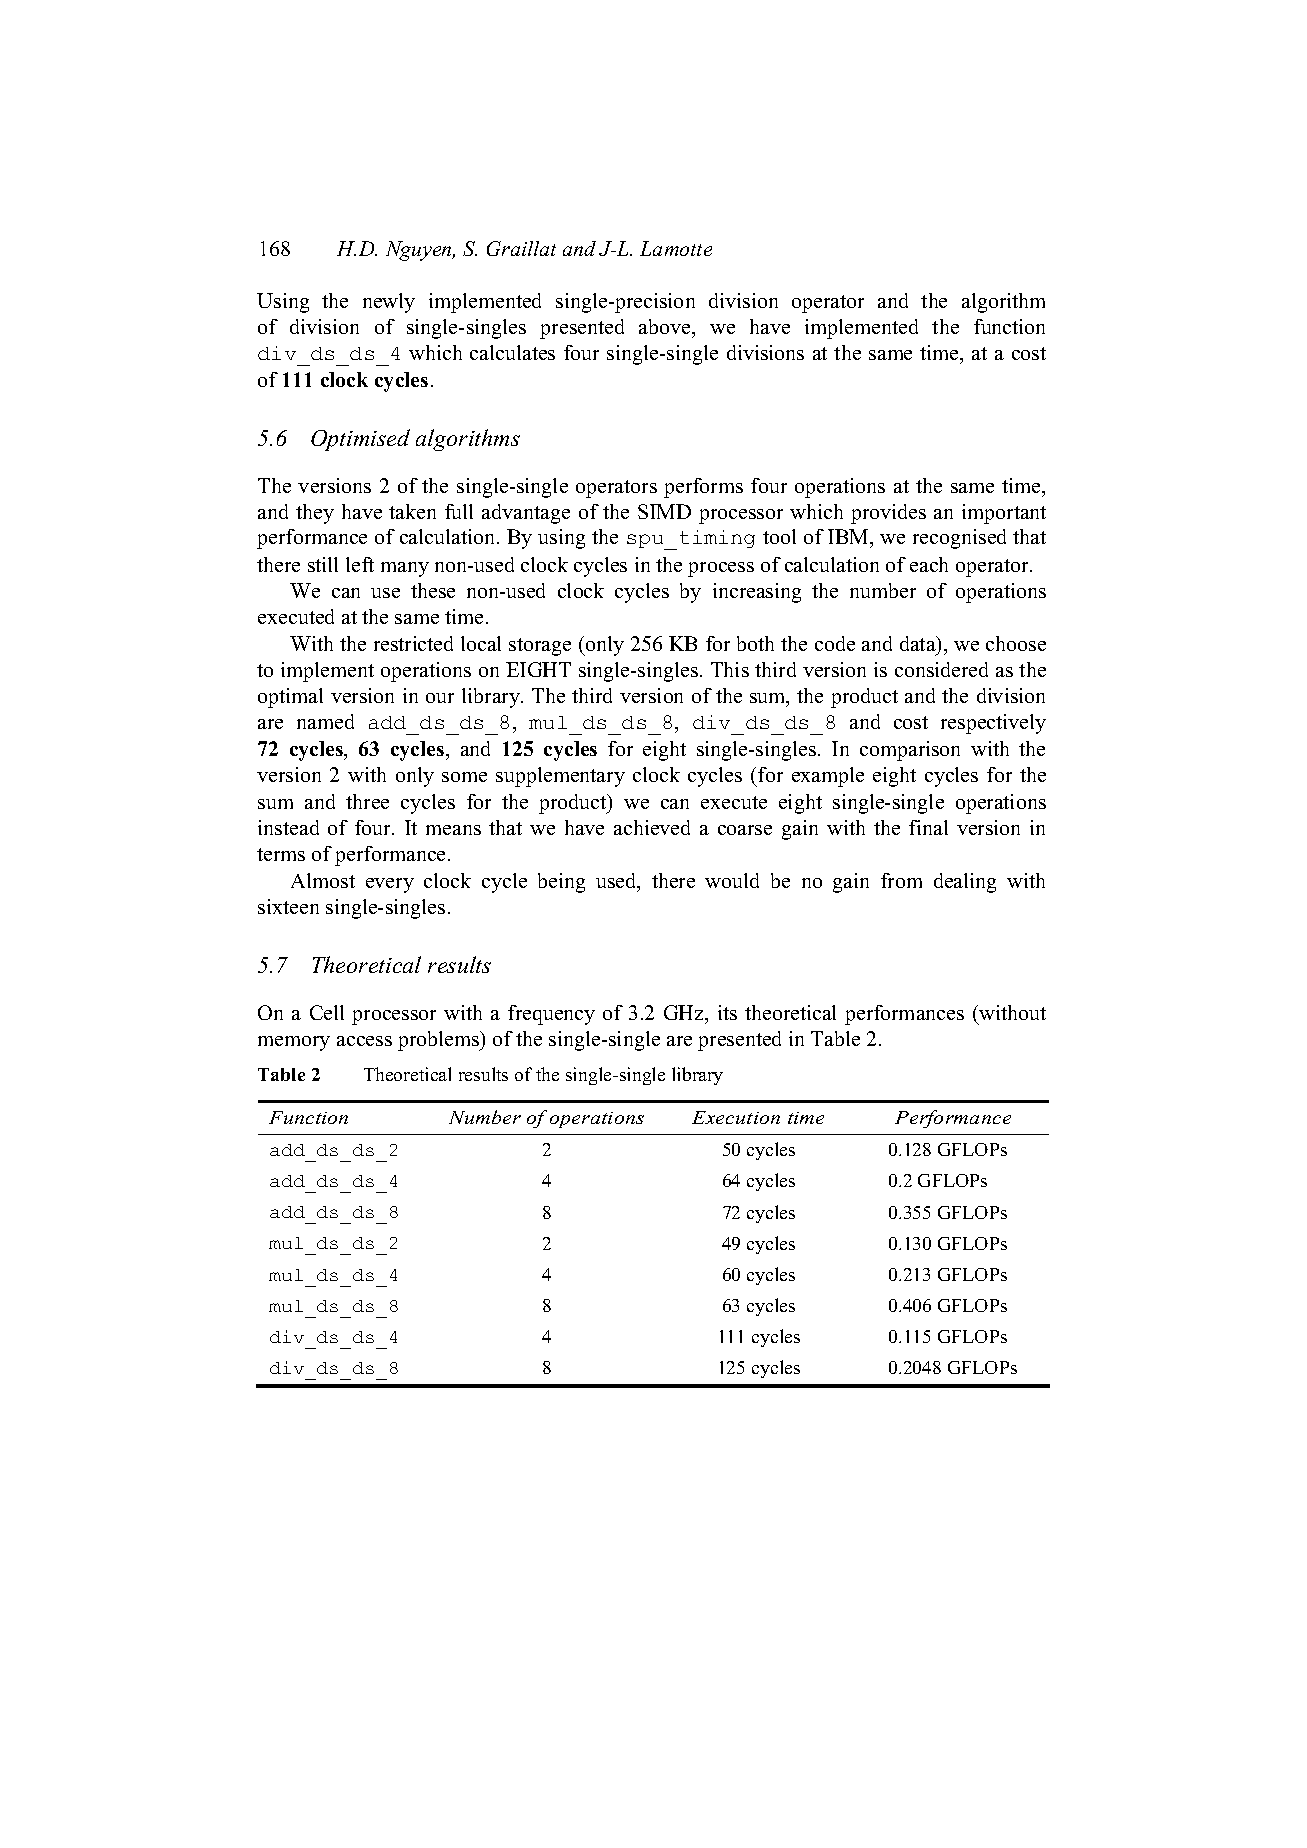  Describe the element at coordinates (703, 488) in the screenshot. I see `performs` at that location.
